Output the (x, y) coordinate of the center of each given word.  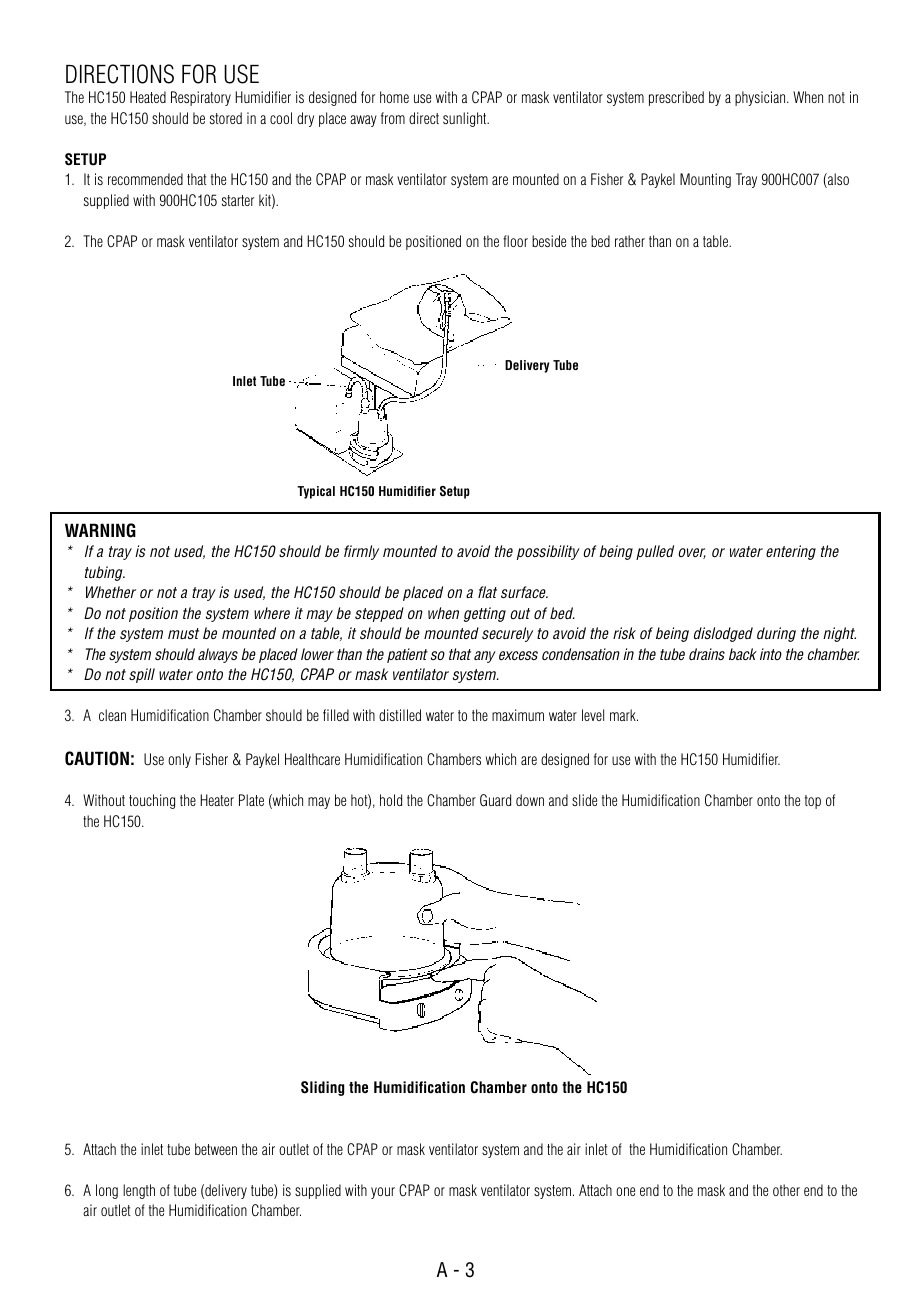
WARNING (100, 530)
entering (791, 552)
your (383, 1193)
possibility (548, 552)
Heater (217, 800)
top (813, 802)
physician (761, 98)
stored (226, 118)
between (216, 1149)
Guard (495, 800)
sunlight (466, 119)
